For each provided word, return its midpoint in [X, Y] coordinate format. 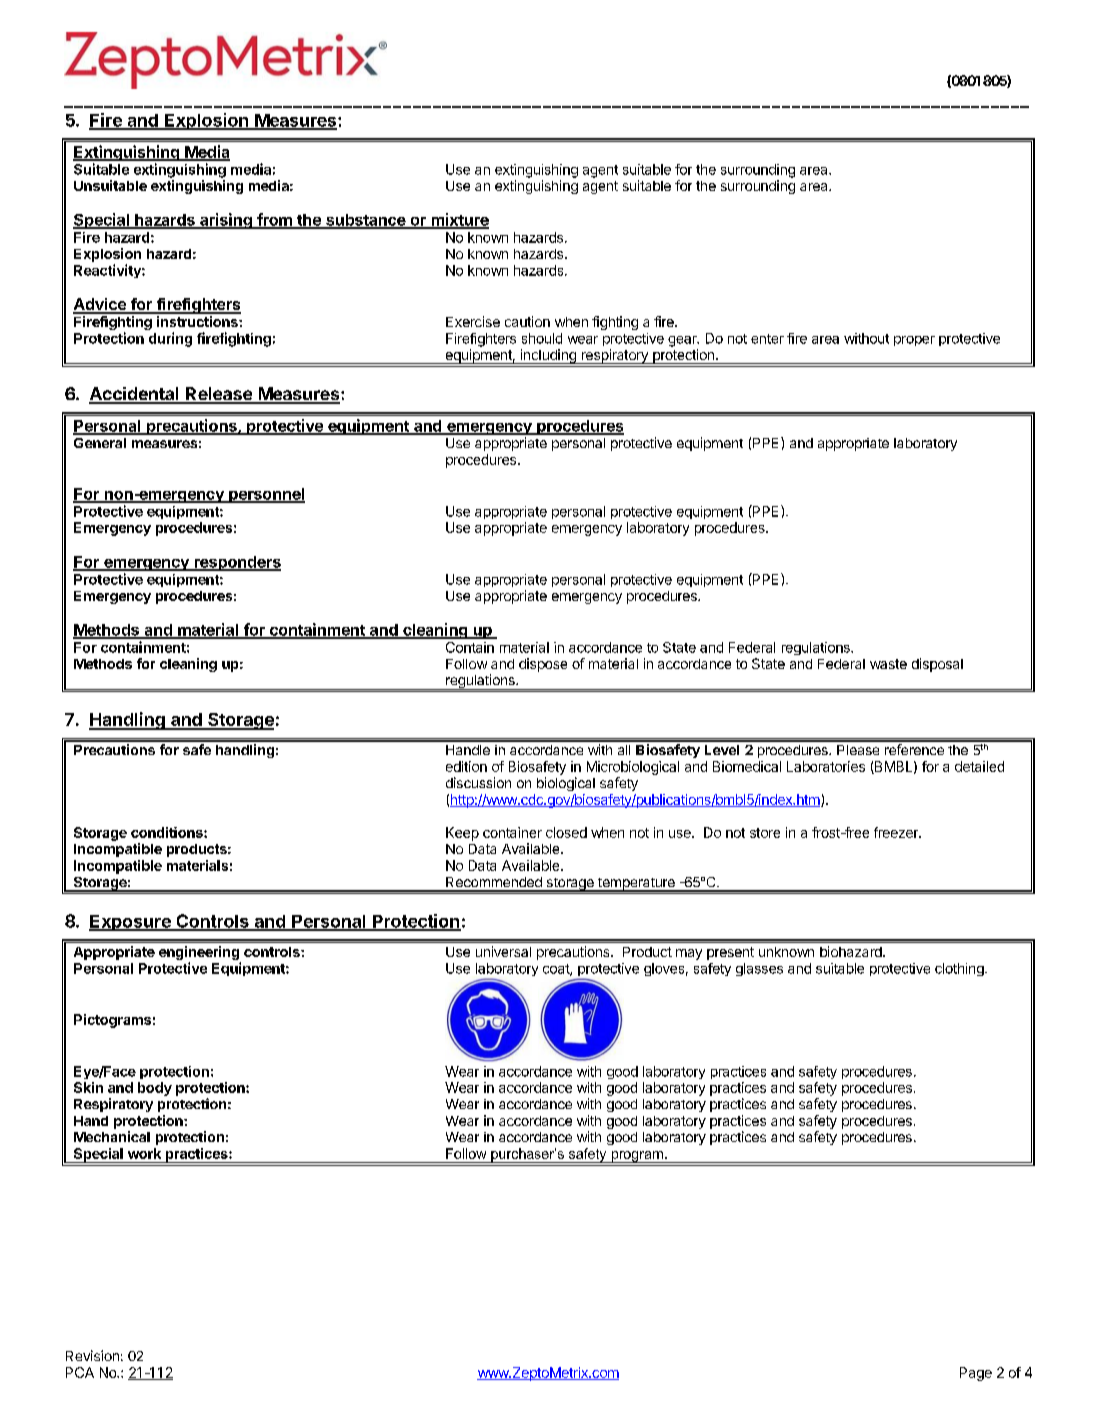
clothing [960, 969]
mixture [459, 220]
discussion [478, 782]
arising [226, 221]
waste [888, 664]
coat [557, 970]
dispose [543, 665]
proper [914, 341]
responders [236, 563]
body [155, 1089]
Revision [92, 1355]
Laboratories [826, 766]
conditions [168, 832]
